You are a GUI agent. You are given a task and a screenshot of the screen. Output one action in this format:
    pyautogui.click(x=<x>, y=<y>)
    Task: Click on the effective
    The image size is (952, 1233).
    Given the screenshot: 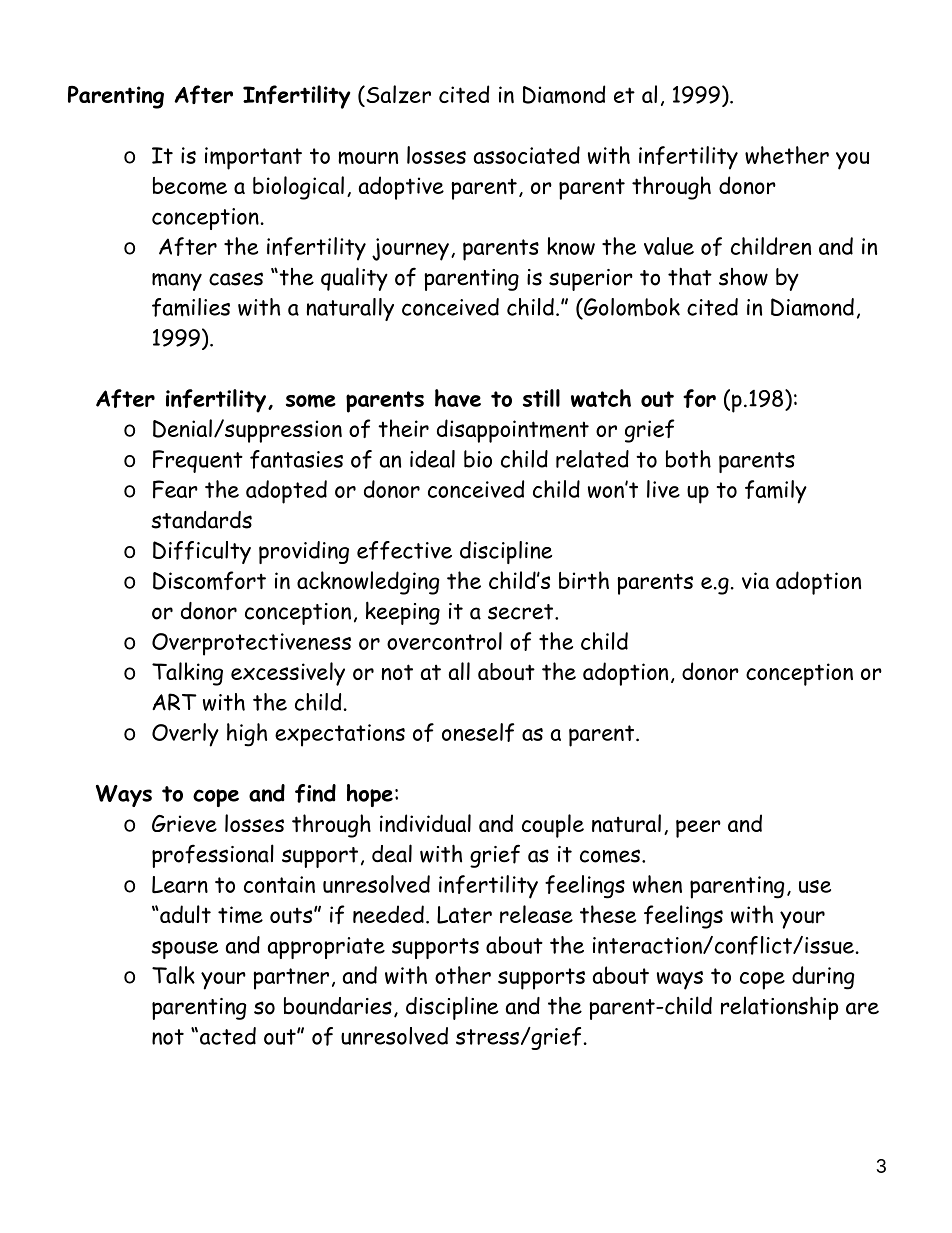 What is the action you would take?
    pyautogui.click(x=404, y=550)
